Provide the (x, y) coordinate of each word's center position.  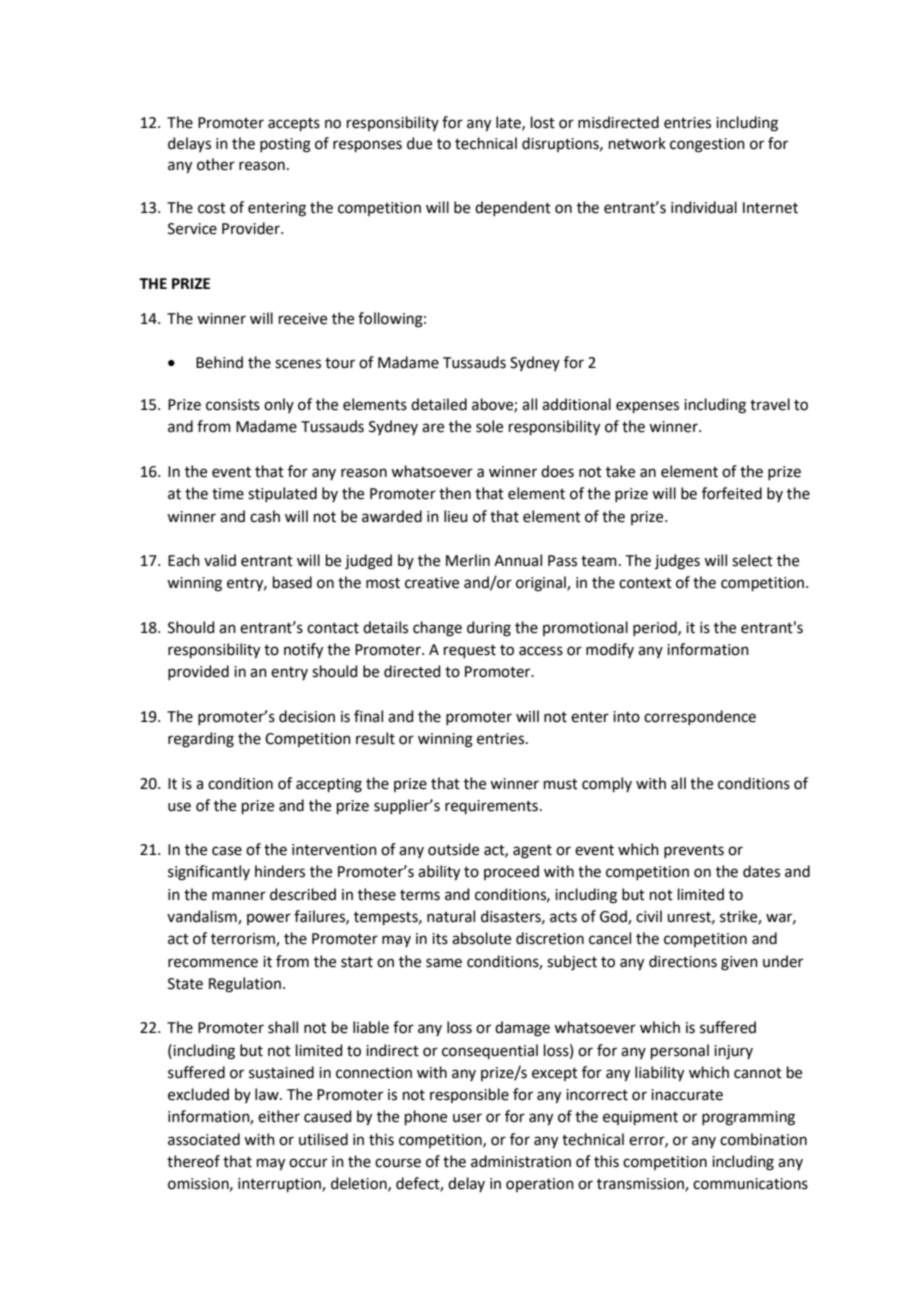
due (419, 143)
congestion (707, 145)
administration (521, 1161)
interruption (280, 1185)
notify (303, 651)
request (470, 651)
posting (285, 145)
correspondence (700, 717)
